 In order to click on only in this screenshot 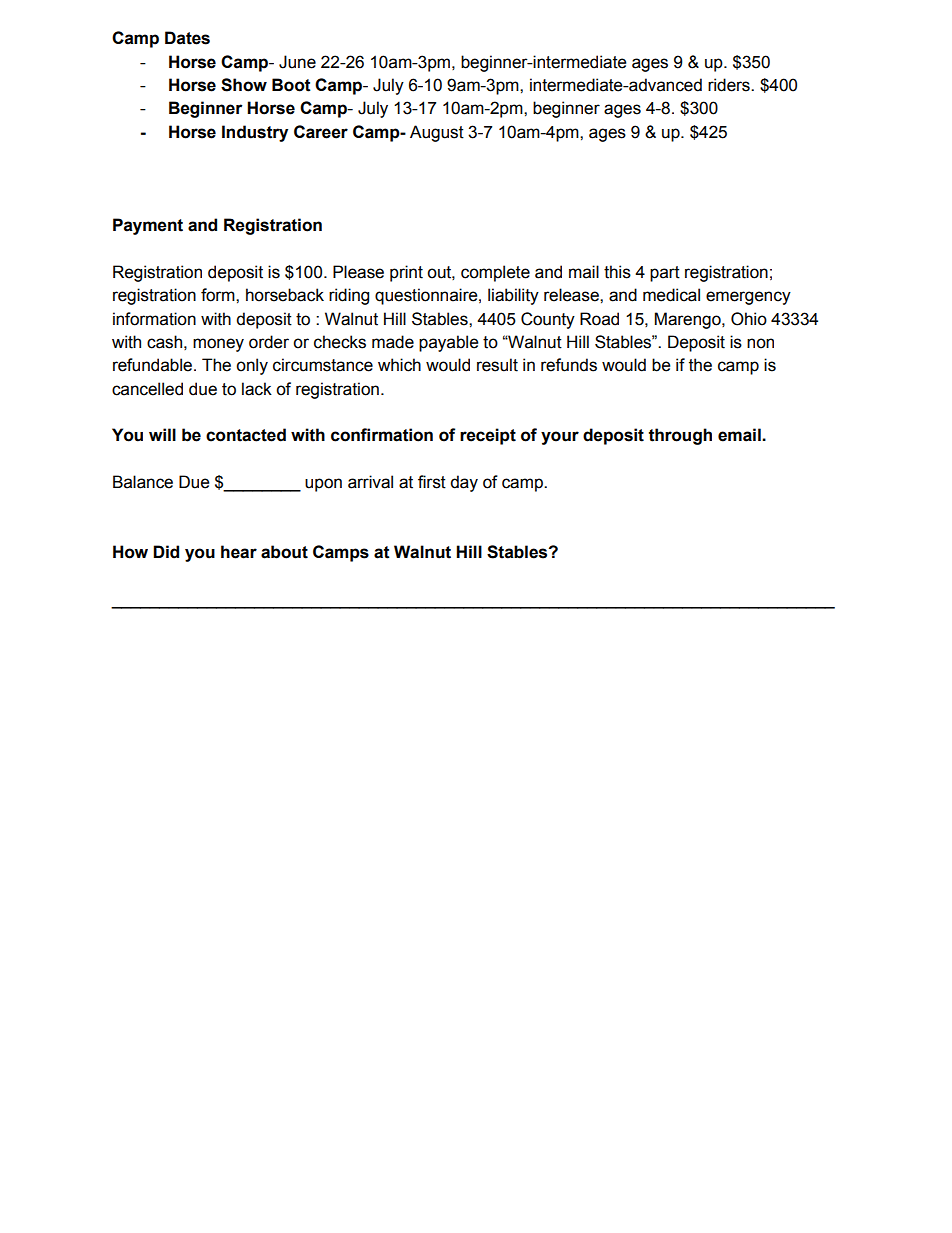, I will do `click(252, 366)`.
